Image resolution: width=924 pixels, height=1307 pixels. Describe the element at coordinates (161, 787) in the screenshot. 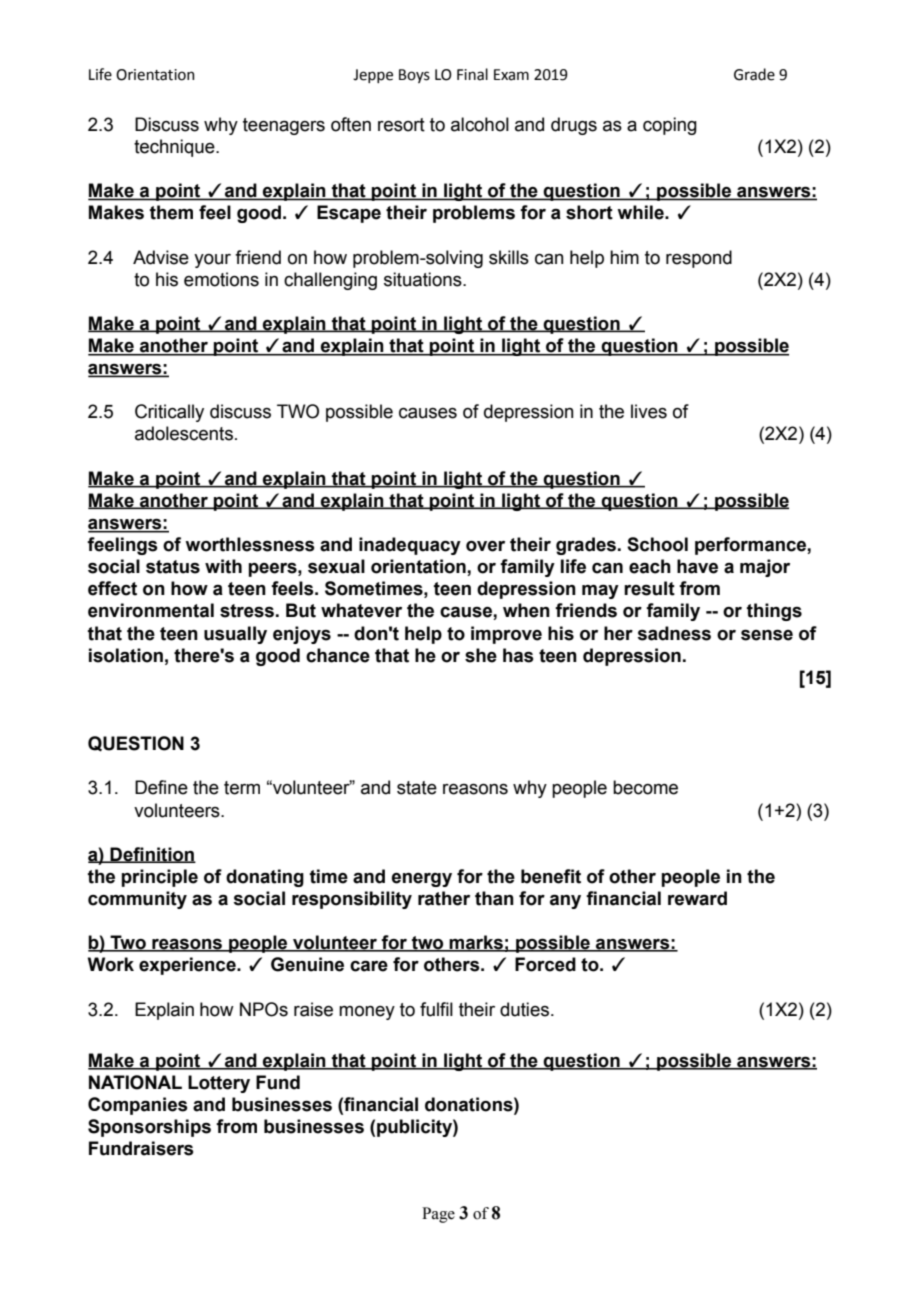

I see `Define` at that location.
